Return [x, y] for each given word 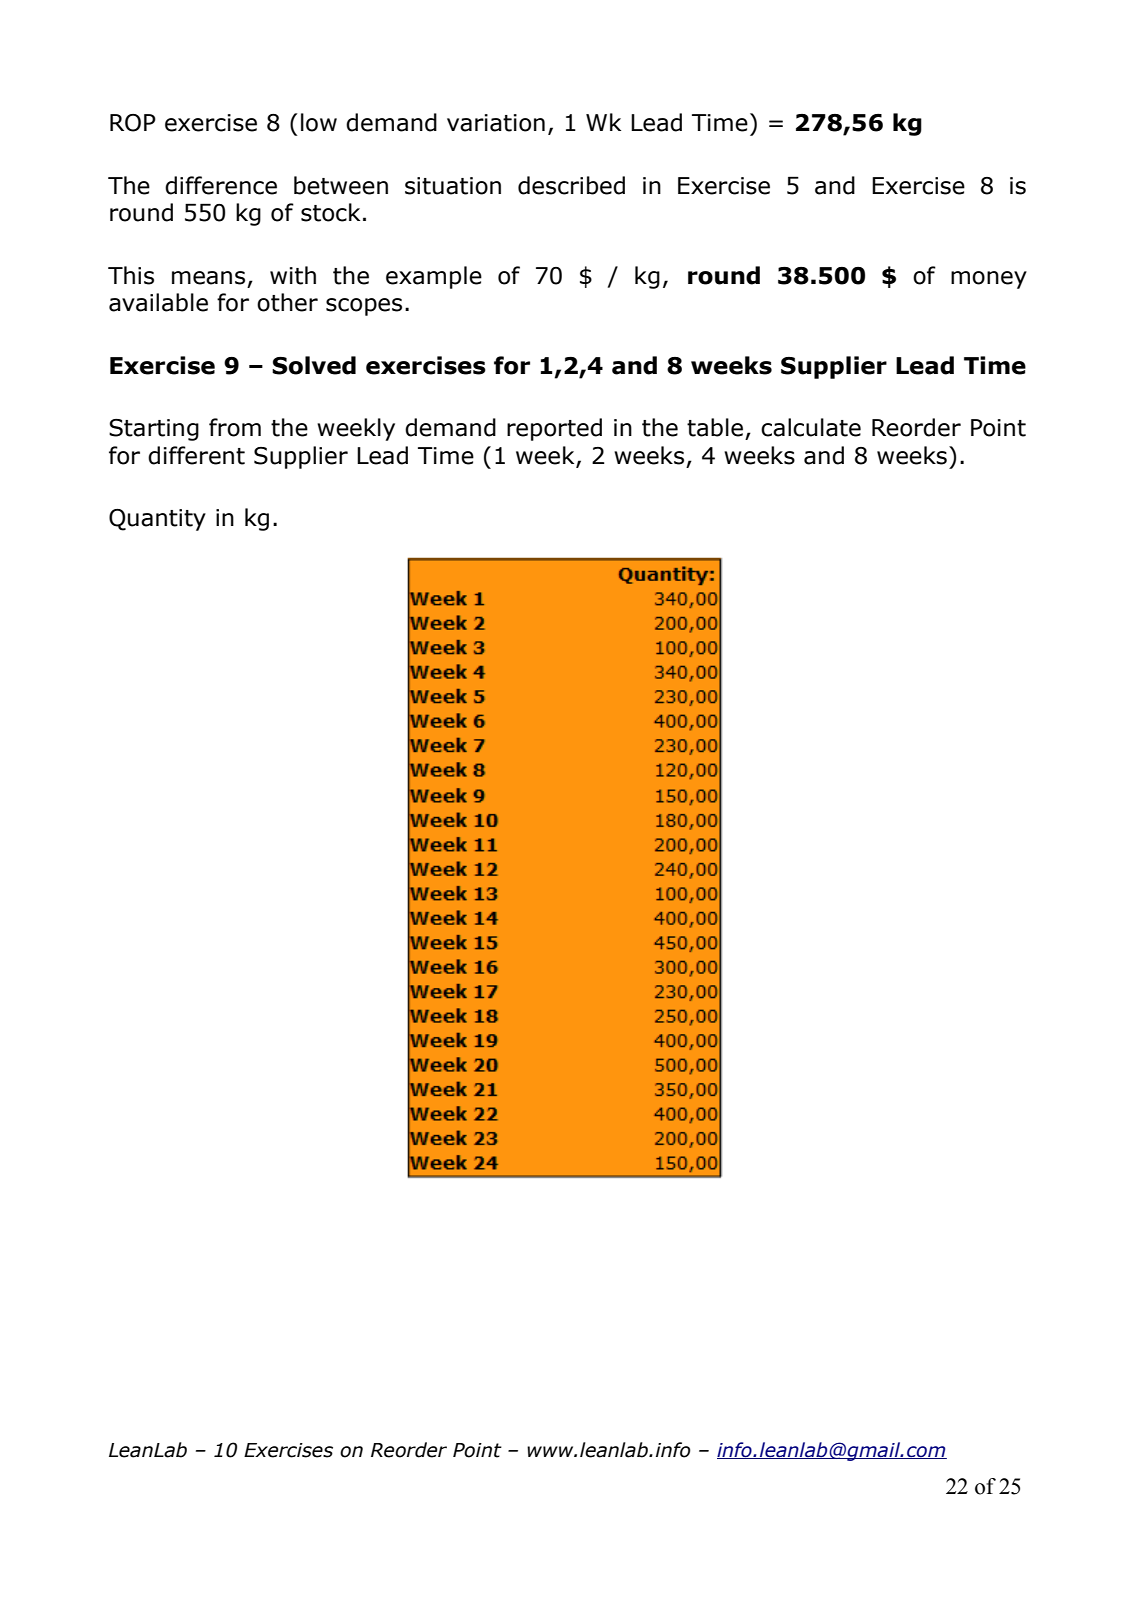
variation [496, 123]
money [989, 280]
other [287, 302]
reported [554, 429]
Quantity [157, 520]
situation [453, 186]
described [571, 185]
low [319, 122]
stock [330, 212]
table [715, 427]
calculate [811, 427]
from [235, 427]
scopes [364, 307]
